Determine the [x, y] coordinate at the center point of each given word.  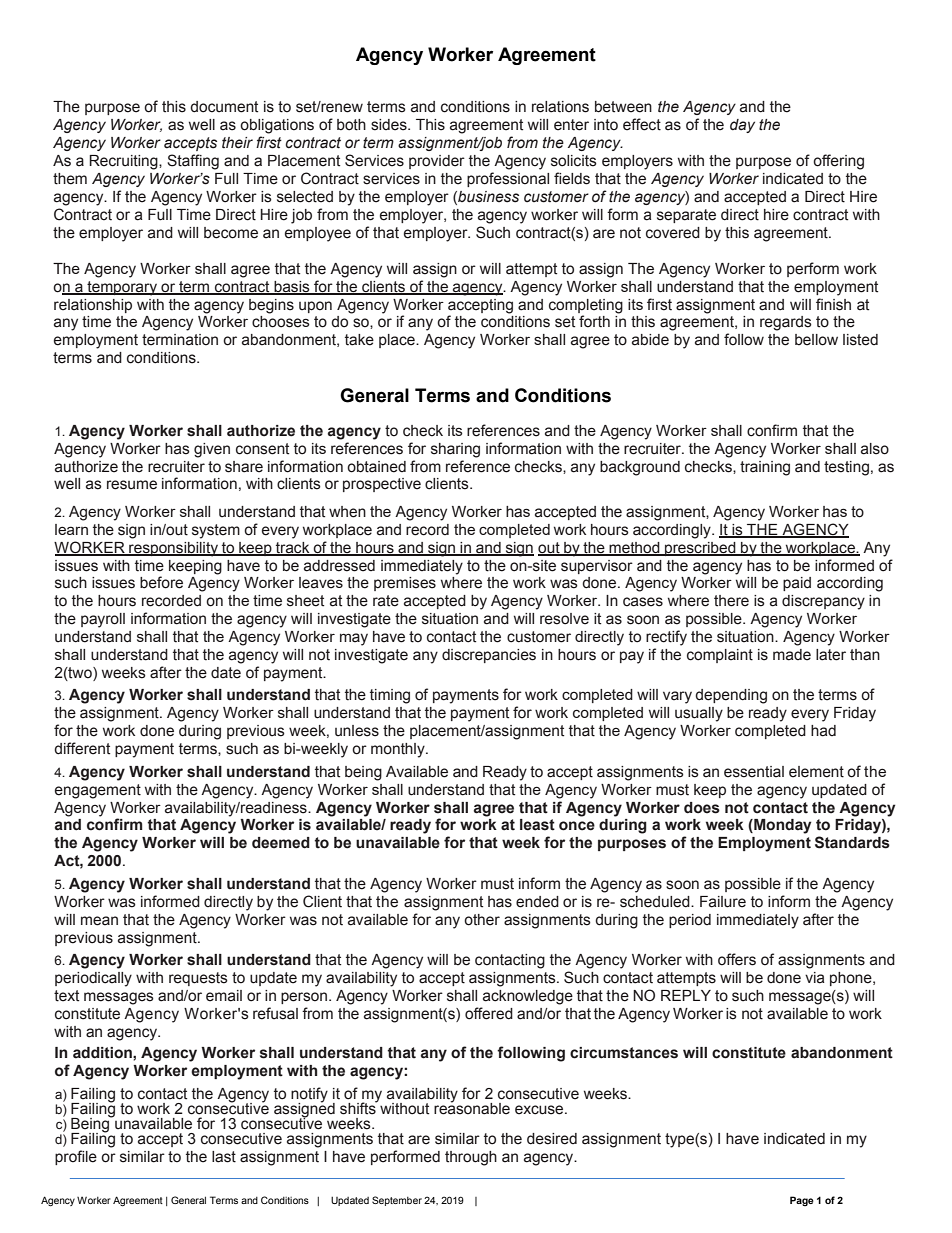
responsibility [173, 549]
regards [786, 323]
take [359, 340]
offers [737, 959]
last [224, 1157]
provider [437, 162]
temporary [122, 288]
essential [754, 772]
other [482, 920]
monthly [399, 750]
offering [838, 162]
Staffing [193, 162]
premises [405, 584]
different [82, 748]
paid [797, 584]
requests [198, 979]
